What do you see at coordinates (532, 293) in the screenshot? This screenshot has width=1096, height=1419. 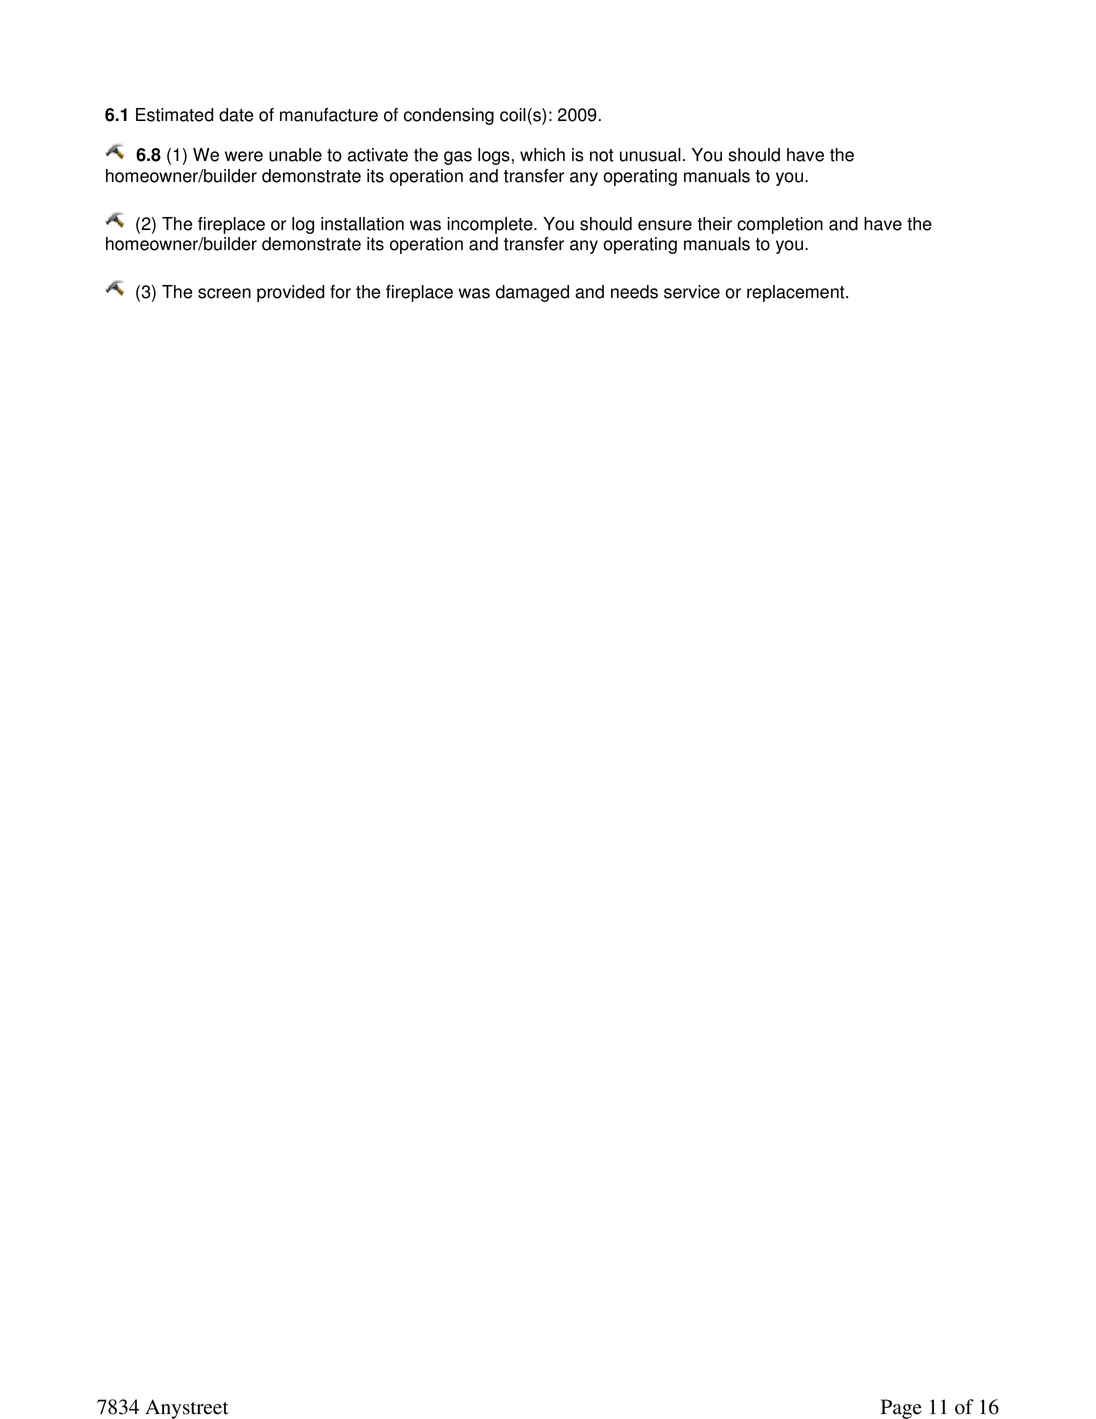 I see `damaged` at bounding box center [532, 293].
